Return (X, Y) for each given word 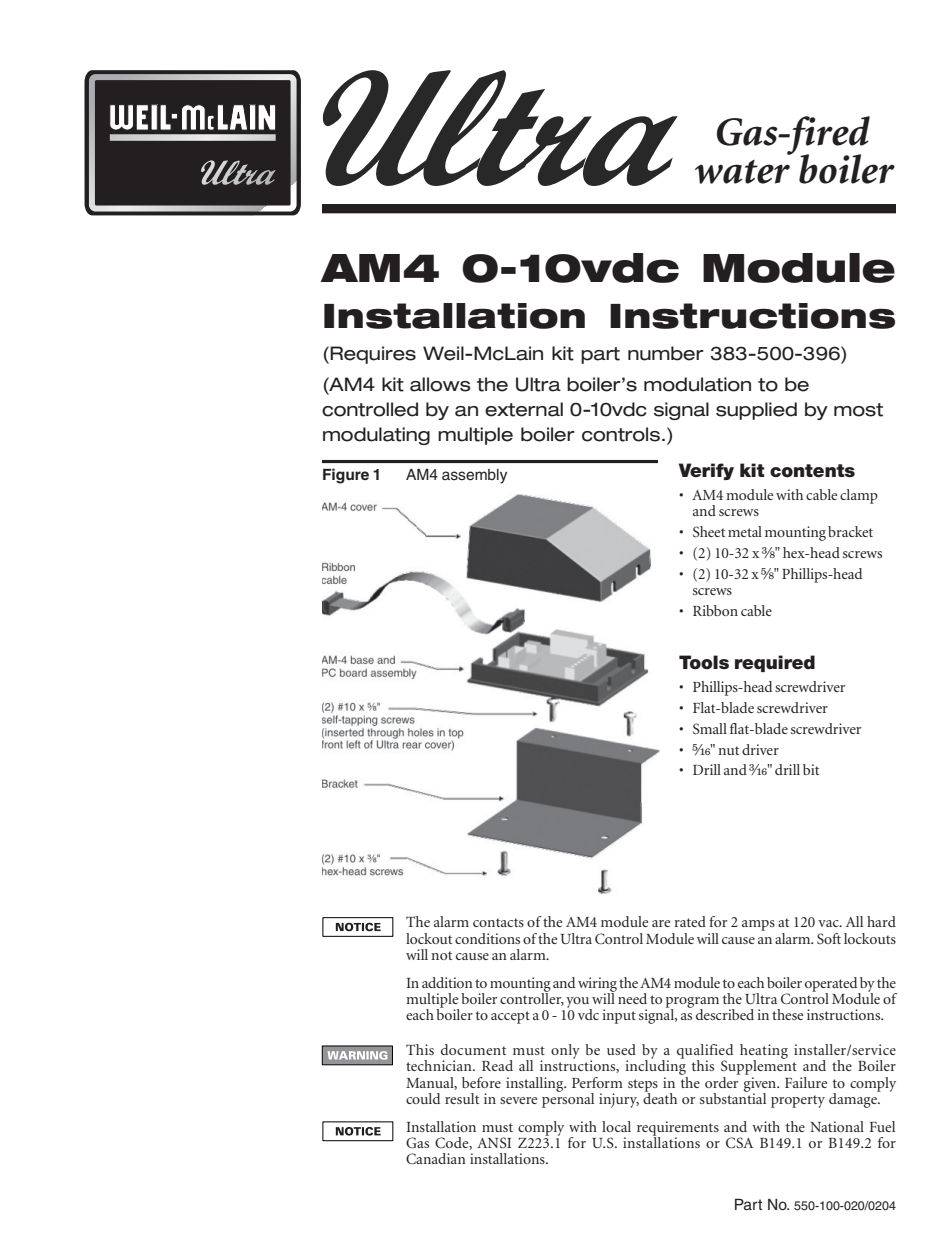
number (666, 353)
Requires (373, 355)
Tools (704, 662)
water (742, 172)
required (775, 663)
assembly (474, 476)
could (423, 1098)
